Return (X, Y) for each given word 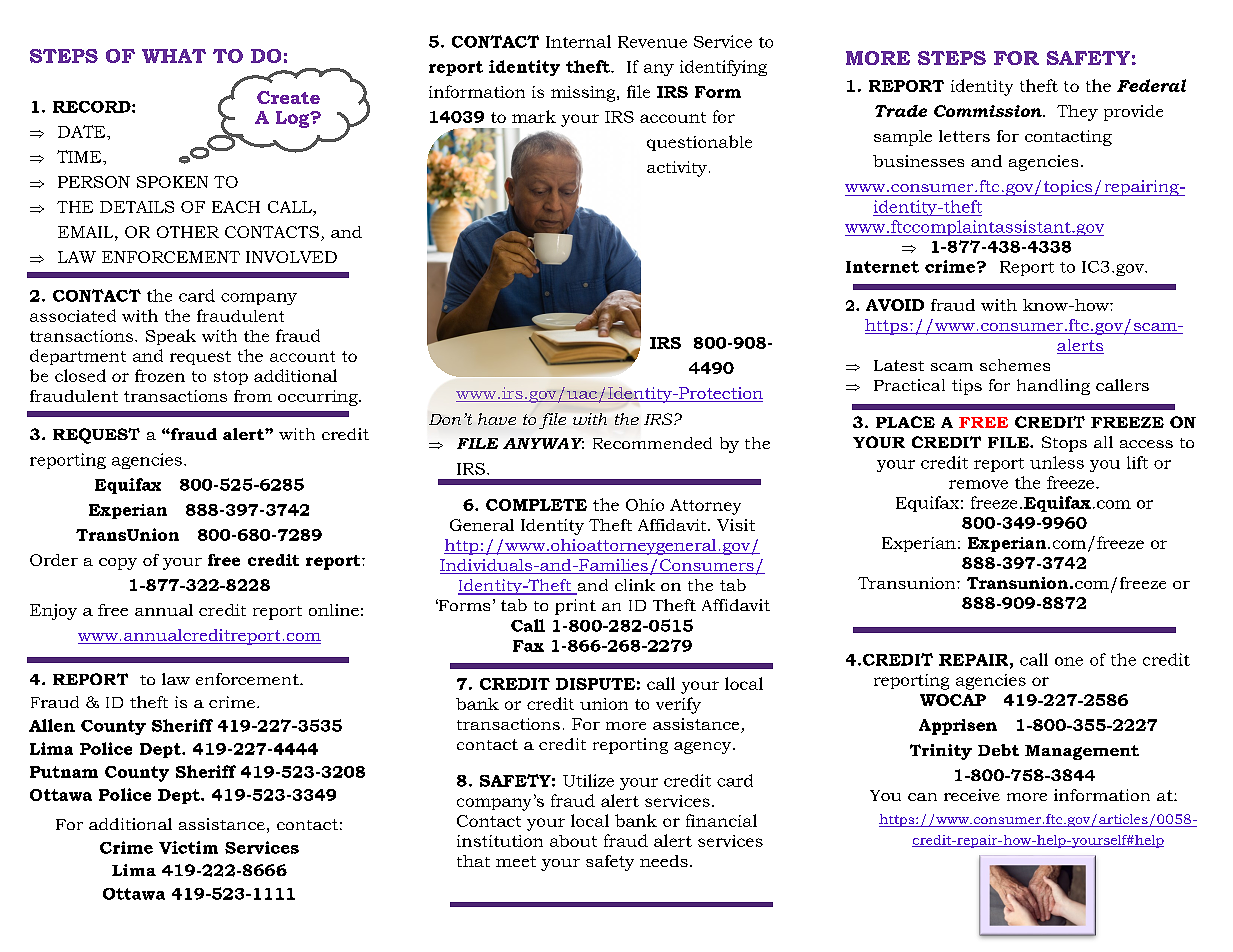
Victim (188, 847)
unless (1057, 462)
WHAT (174, 56)
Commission (989, 111)
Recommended (652, 443)
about (573, 841)
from (253, 396)
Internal (578, 41)
